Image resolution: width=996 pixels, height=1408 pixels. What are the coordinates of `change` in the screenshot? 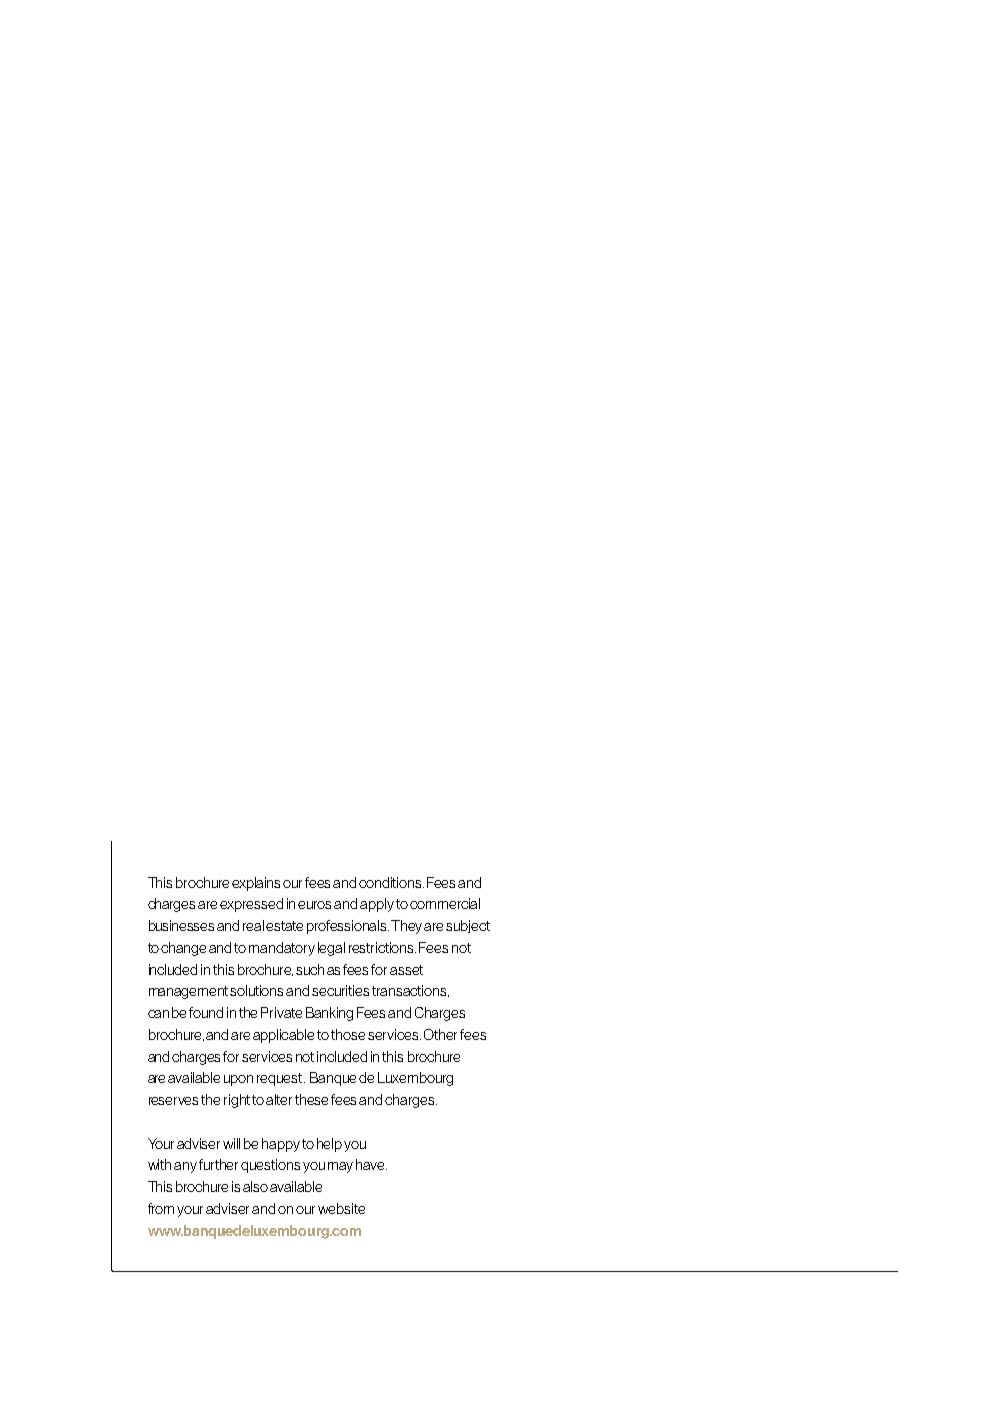 It's located at (183, 949).
